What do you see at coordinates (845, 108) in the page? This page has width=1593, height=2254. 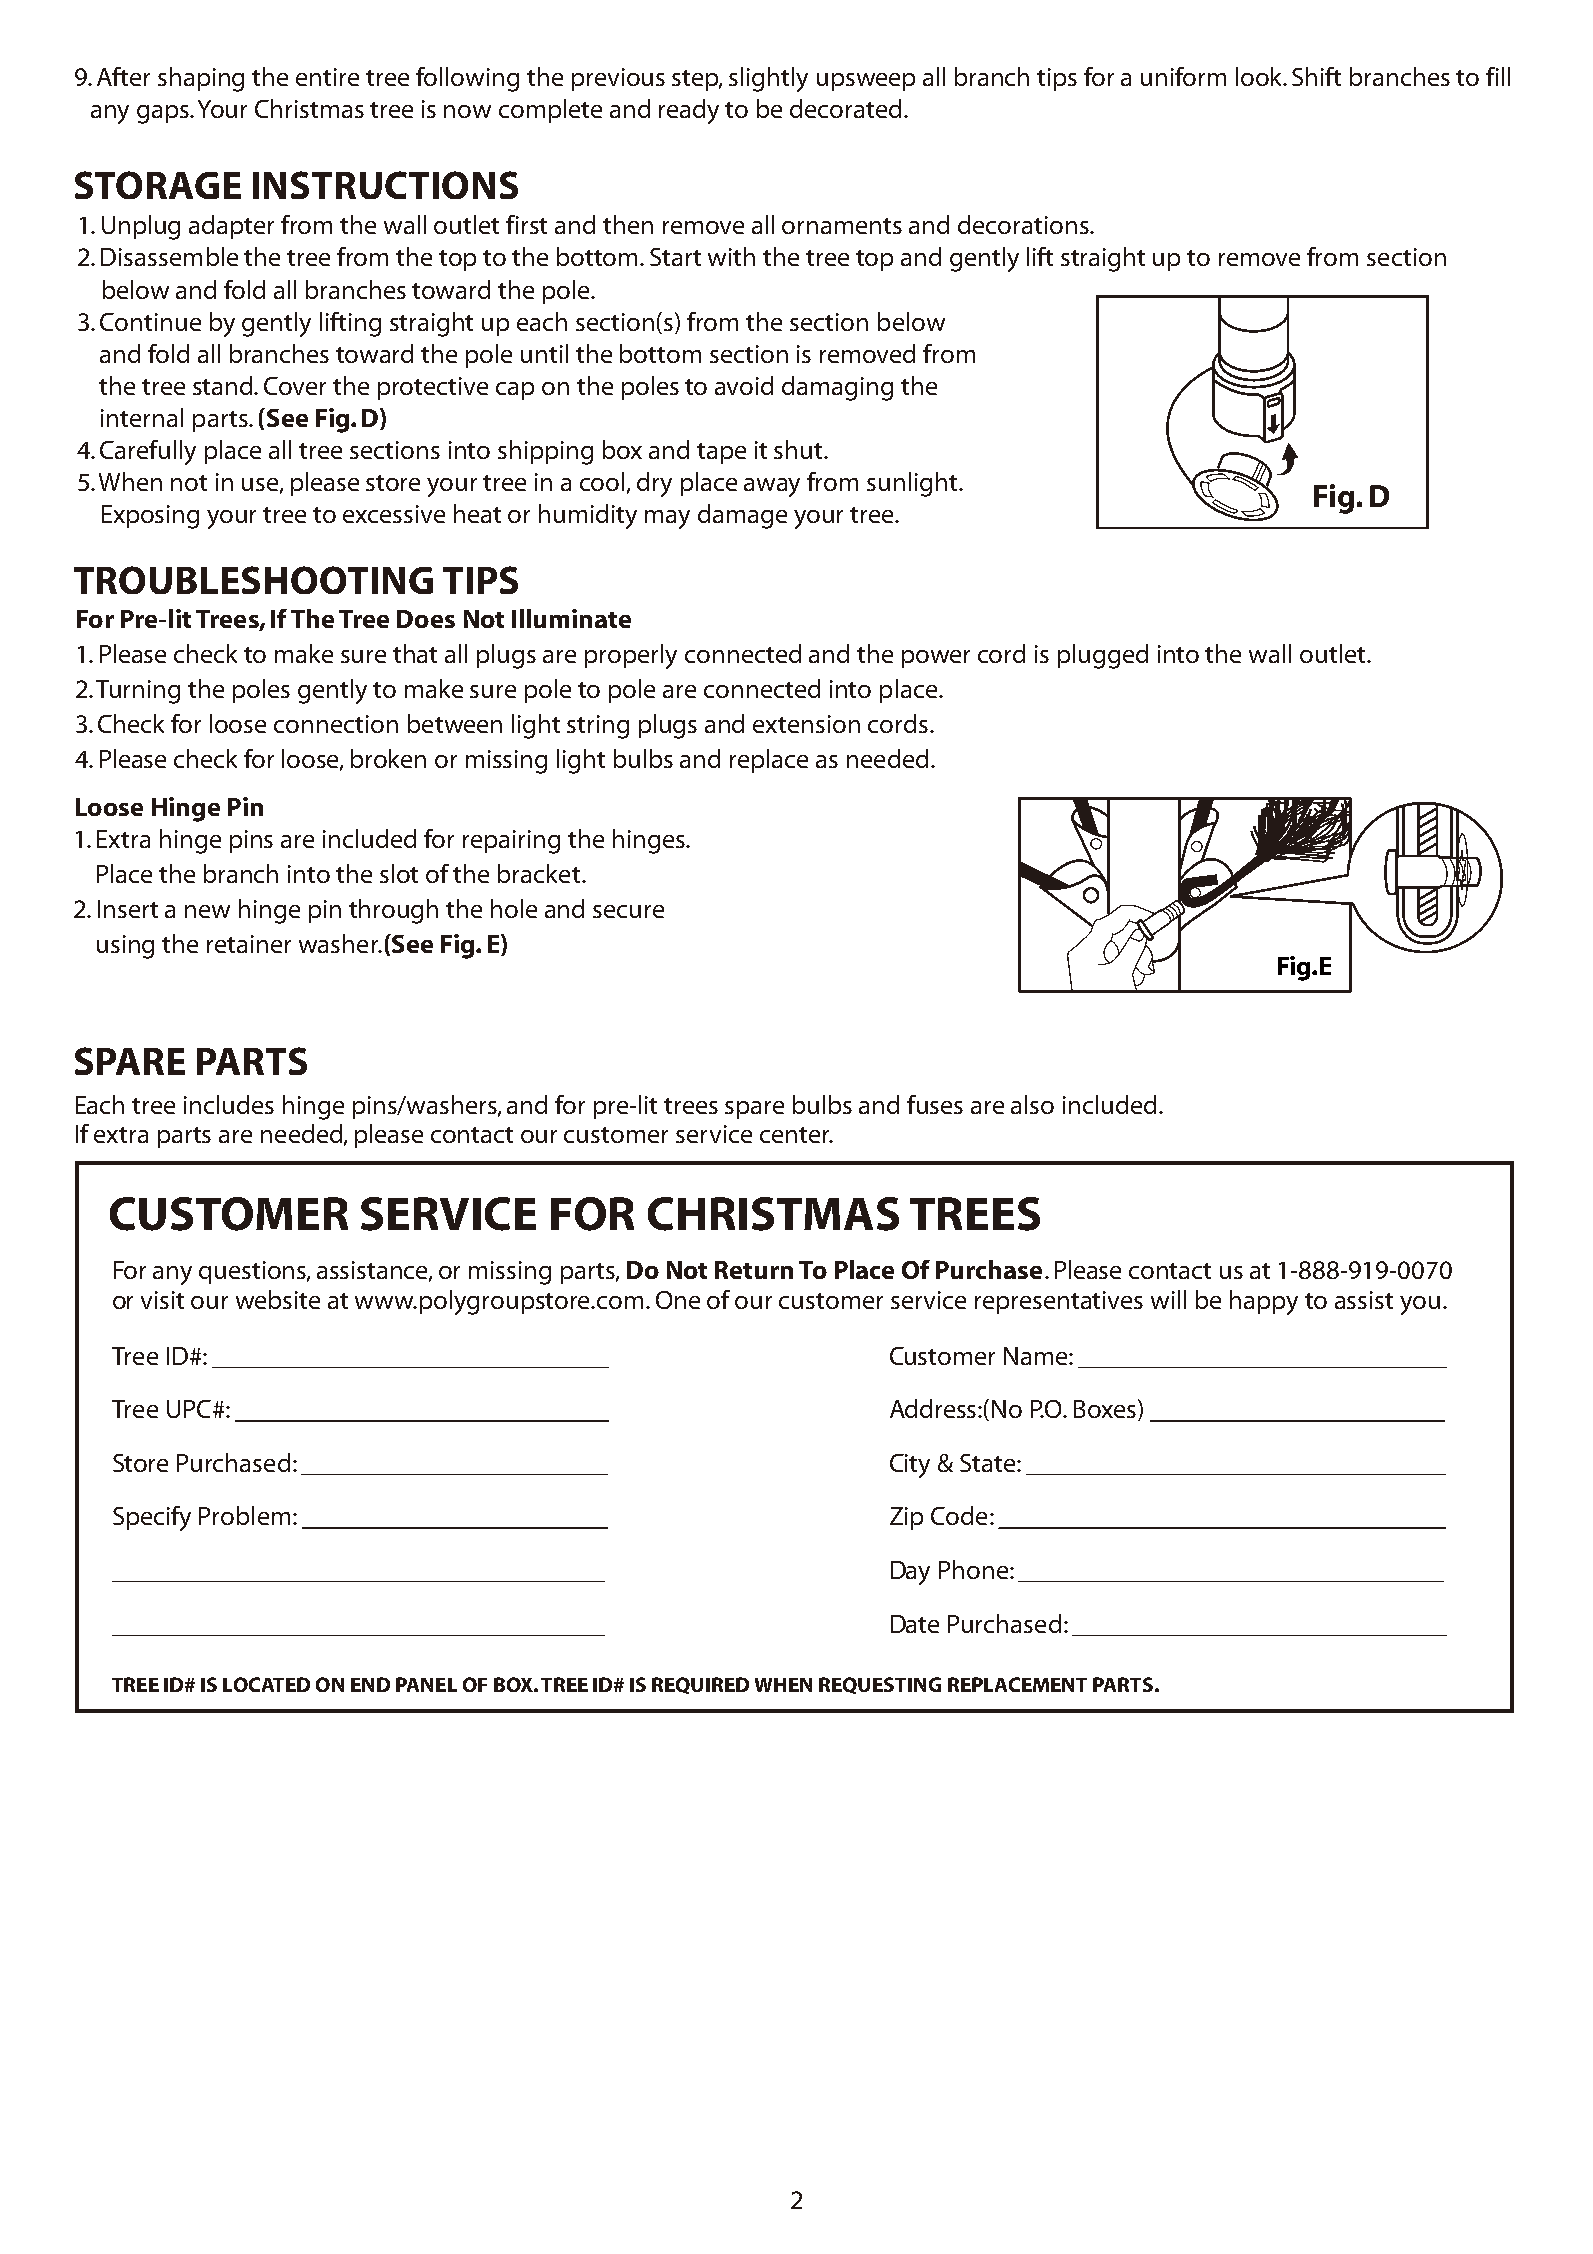 I see `decorated` at bounding box center [845, 108].
